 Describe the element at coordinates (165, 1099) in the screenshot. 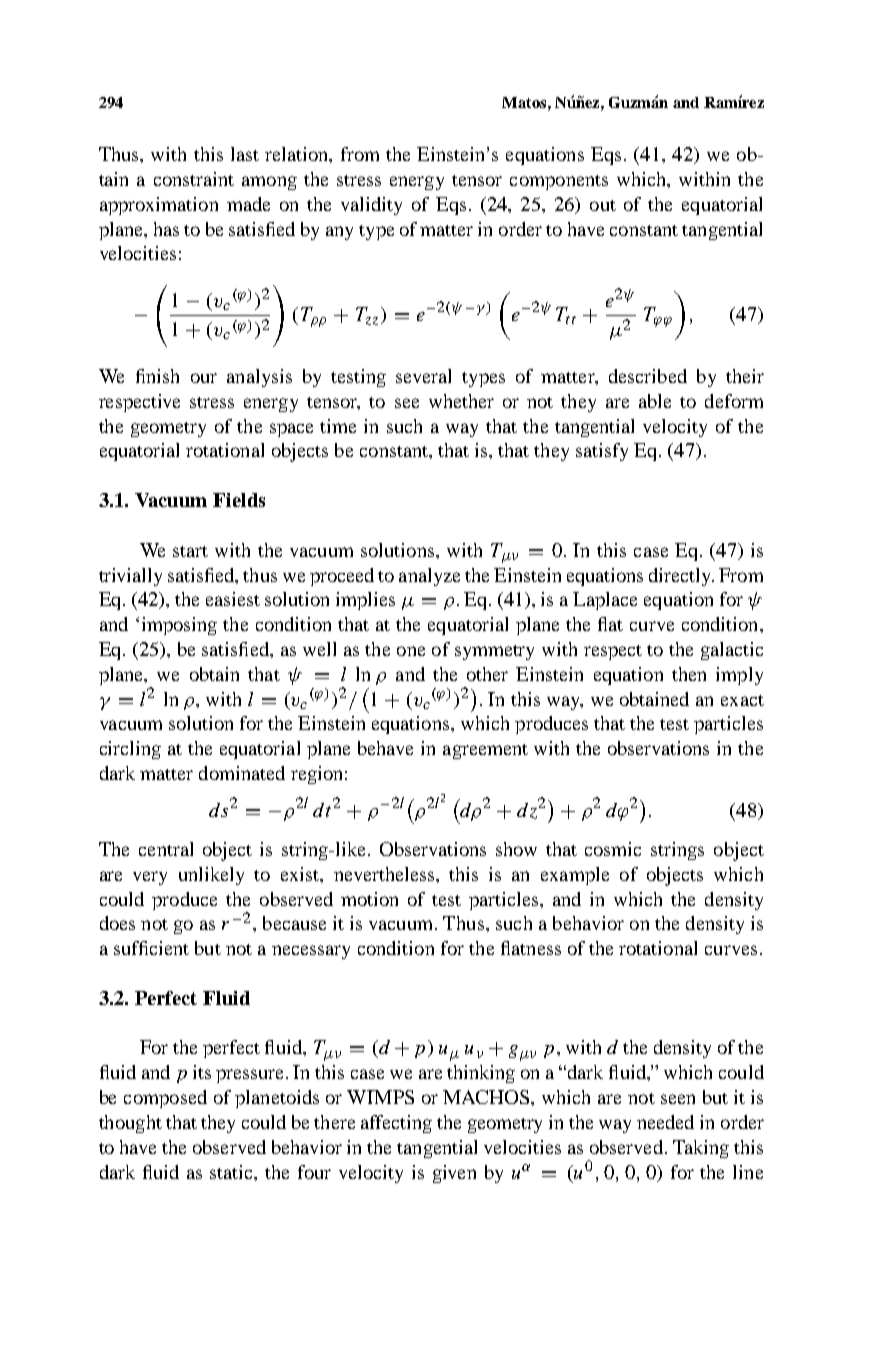

I see `composed` at that location.
